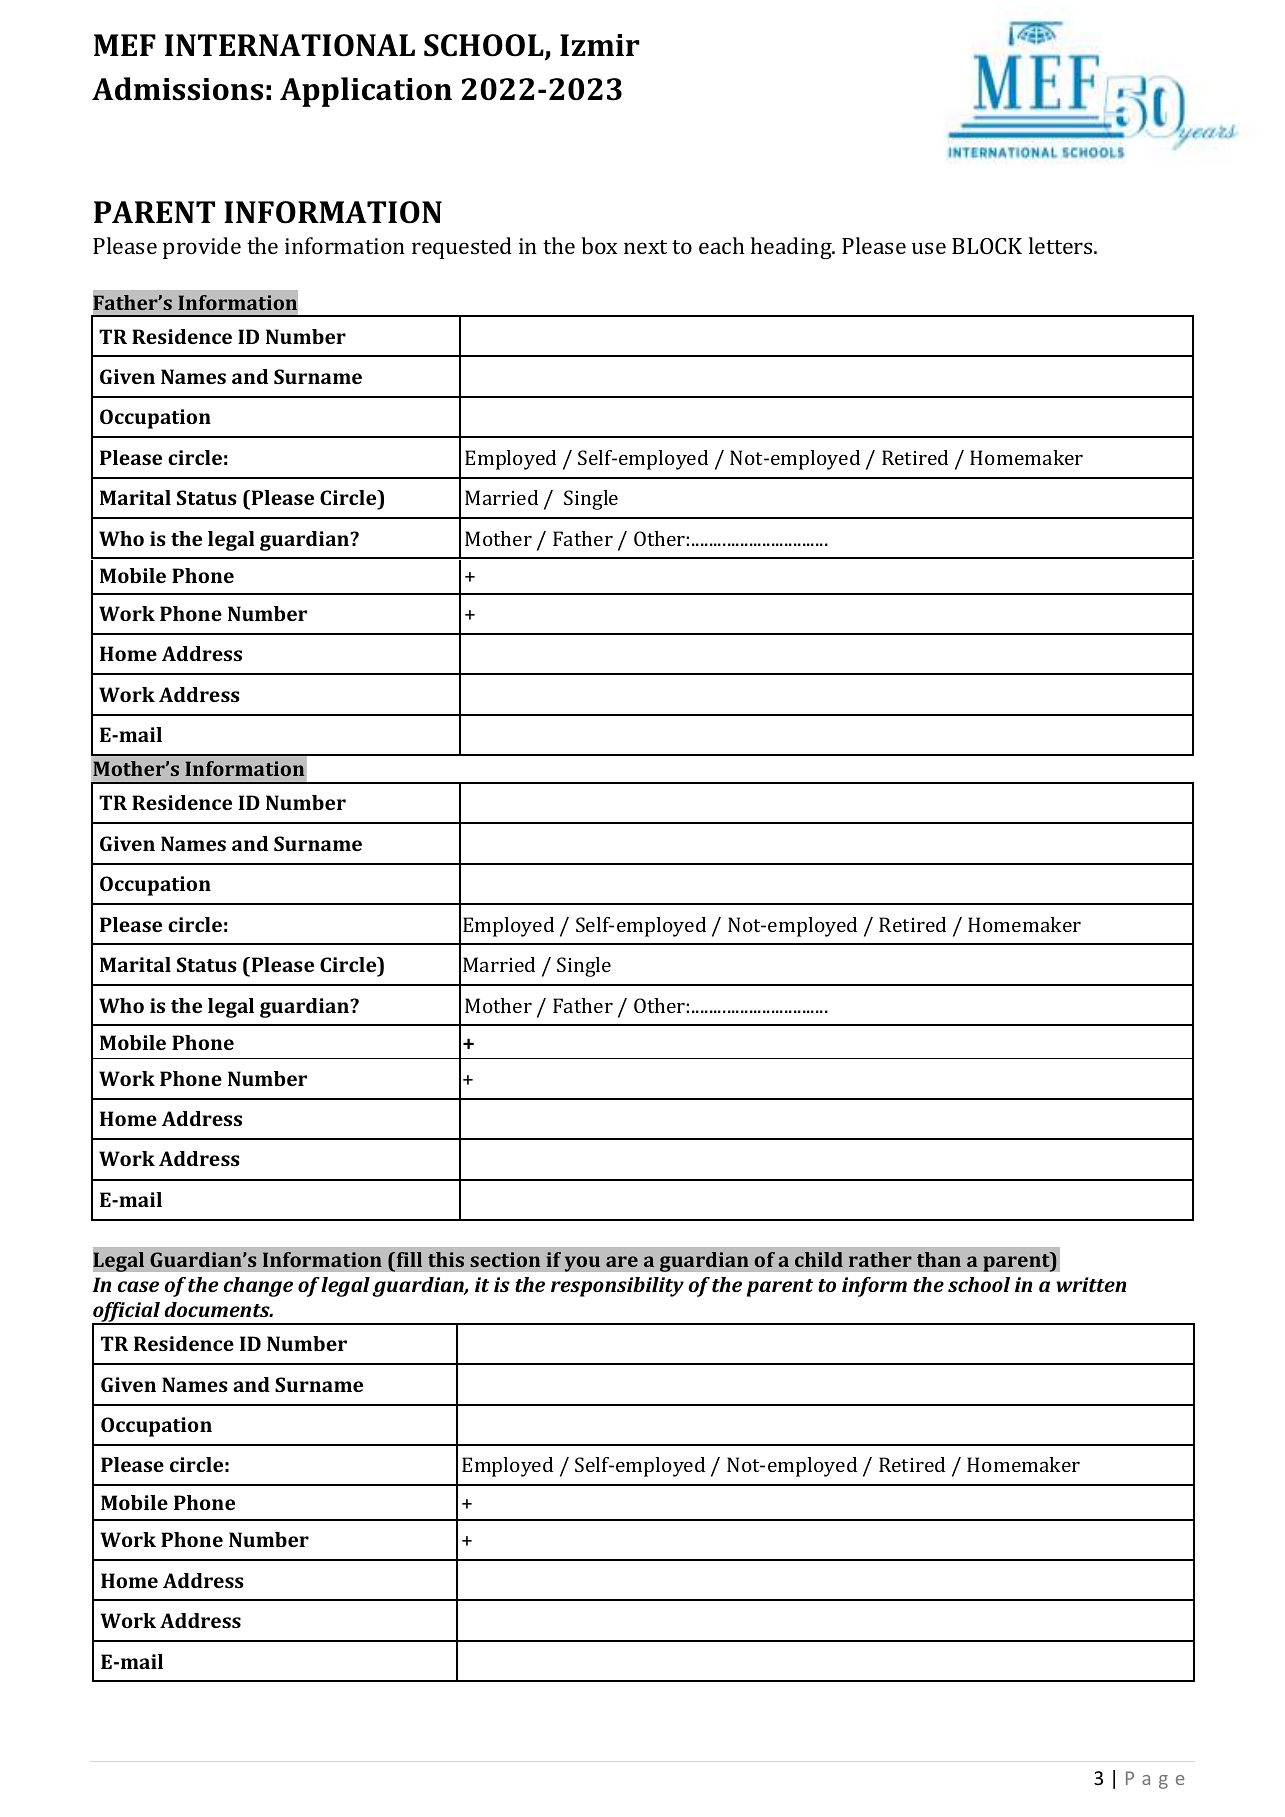  What do you see at coordinates (617, 1287) in the image?
I see `responsibility` at bounding box center [617, 1287].
